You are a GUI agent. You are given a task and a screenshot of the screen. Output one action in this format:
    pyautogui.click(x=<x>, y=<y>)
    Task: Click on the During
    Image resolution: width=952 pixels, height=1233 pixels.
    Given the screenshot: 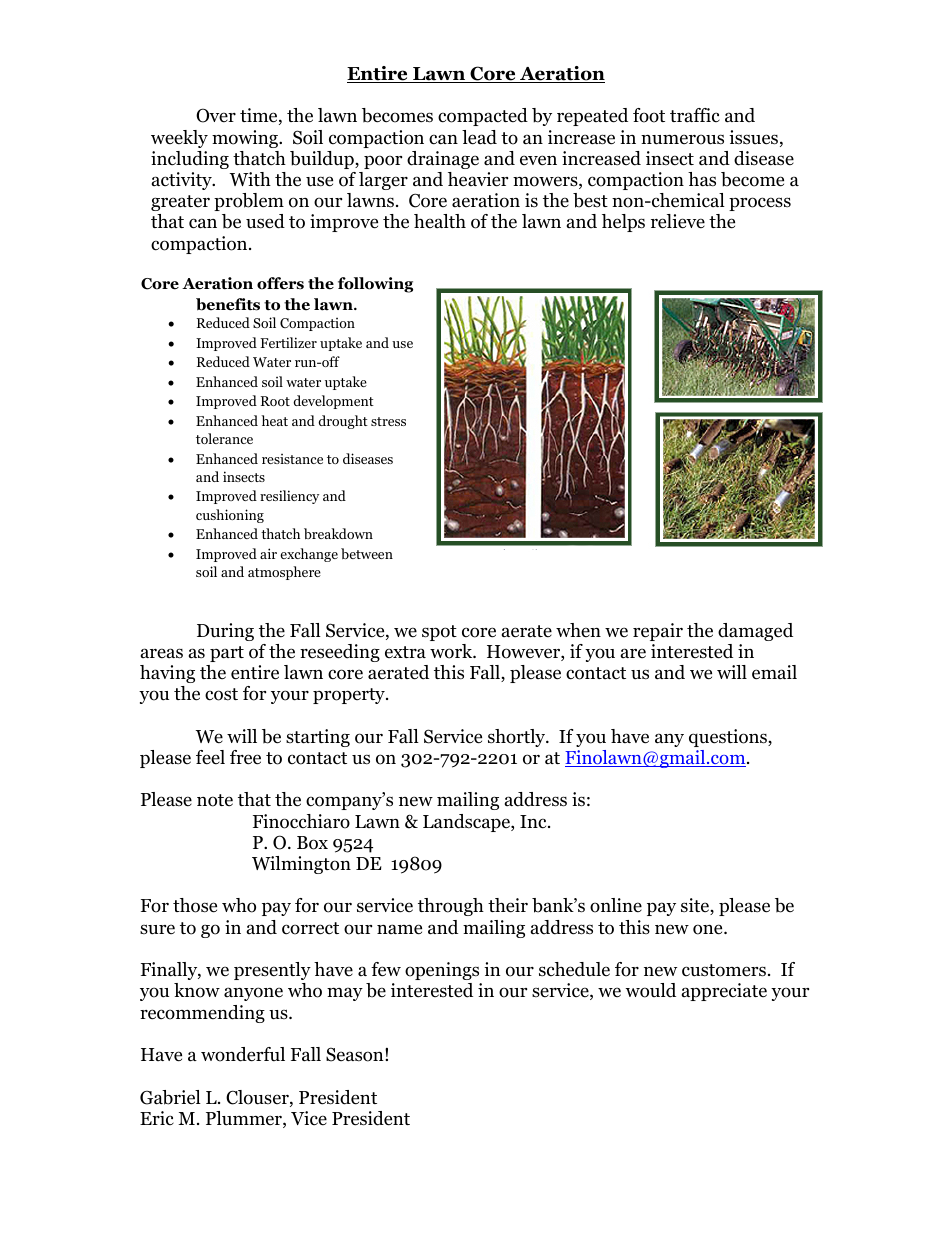 What is the action you would take?
    pyautogui.click(x=225, y=632)
